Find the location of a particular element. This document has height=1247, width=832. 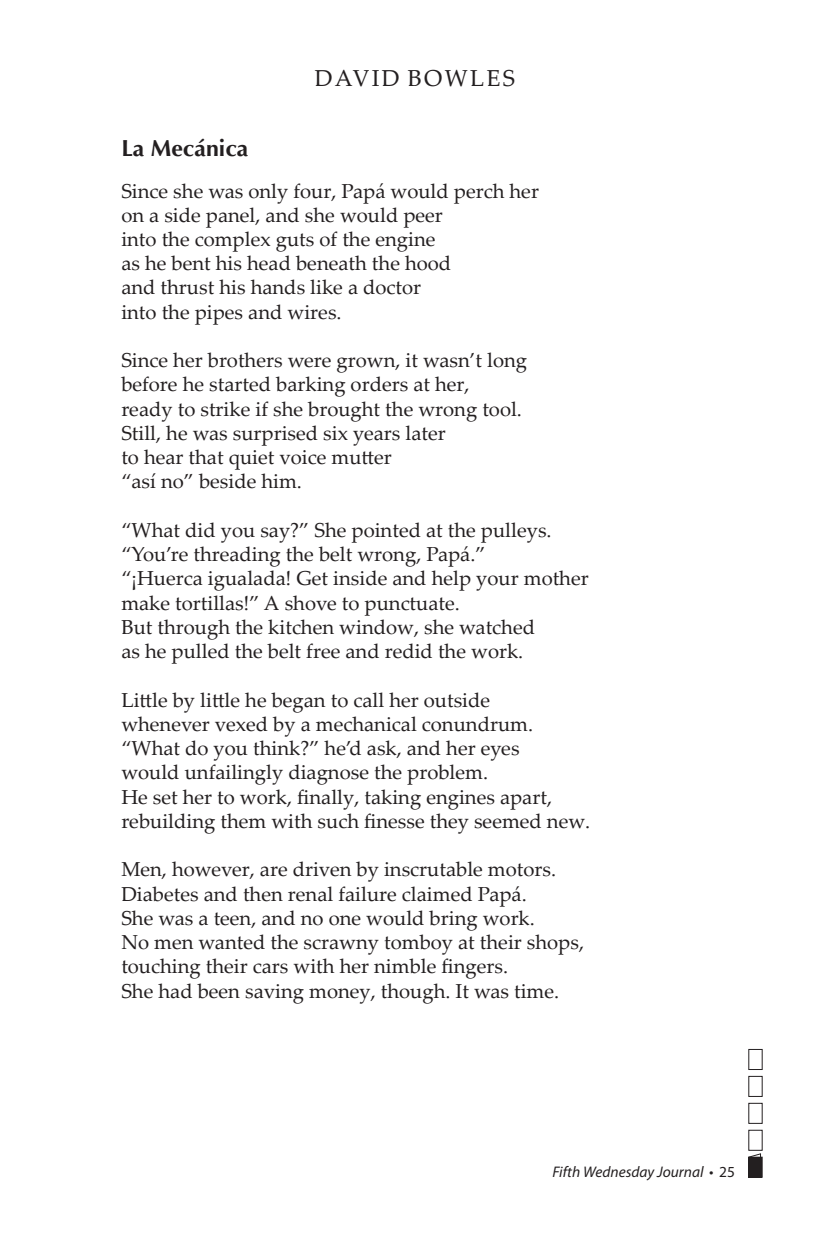

been is located at coordinates (218, 991).
